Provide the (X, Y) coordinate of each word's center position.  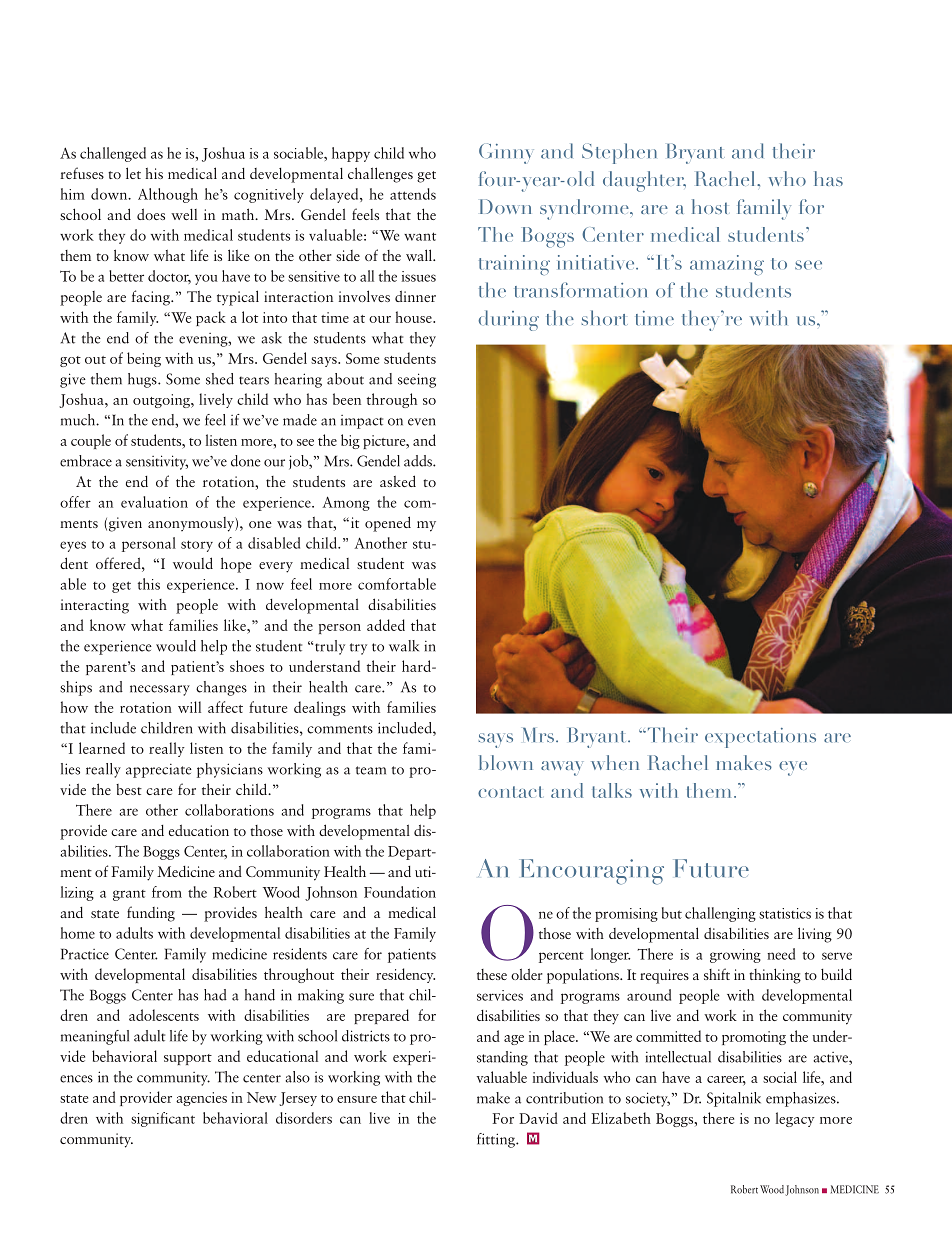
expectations (760, 738)
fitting (497, 1140)
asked (398, 481)
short (605, 318)
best (129, 789)
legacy (795, 1119)
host (709, 206)
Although (168, 195)
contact (510, 792)
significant (163, 1119)
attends (413, 194)
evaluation (154, 502)
